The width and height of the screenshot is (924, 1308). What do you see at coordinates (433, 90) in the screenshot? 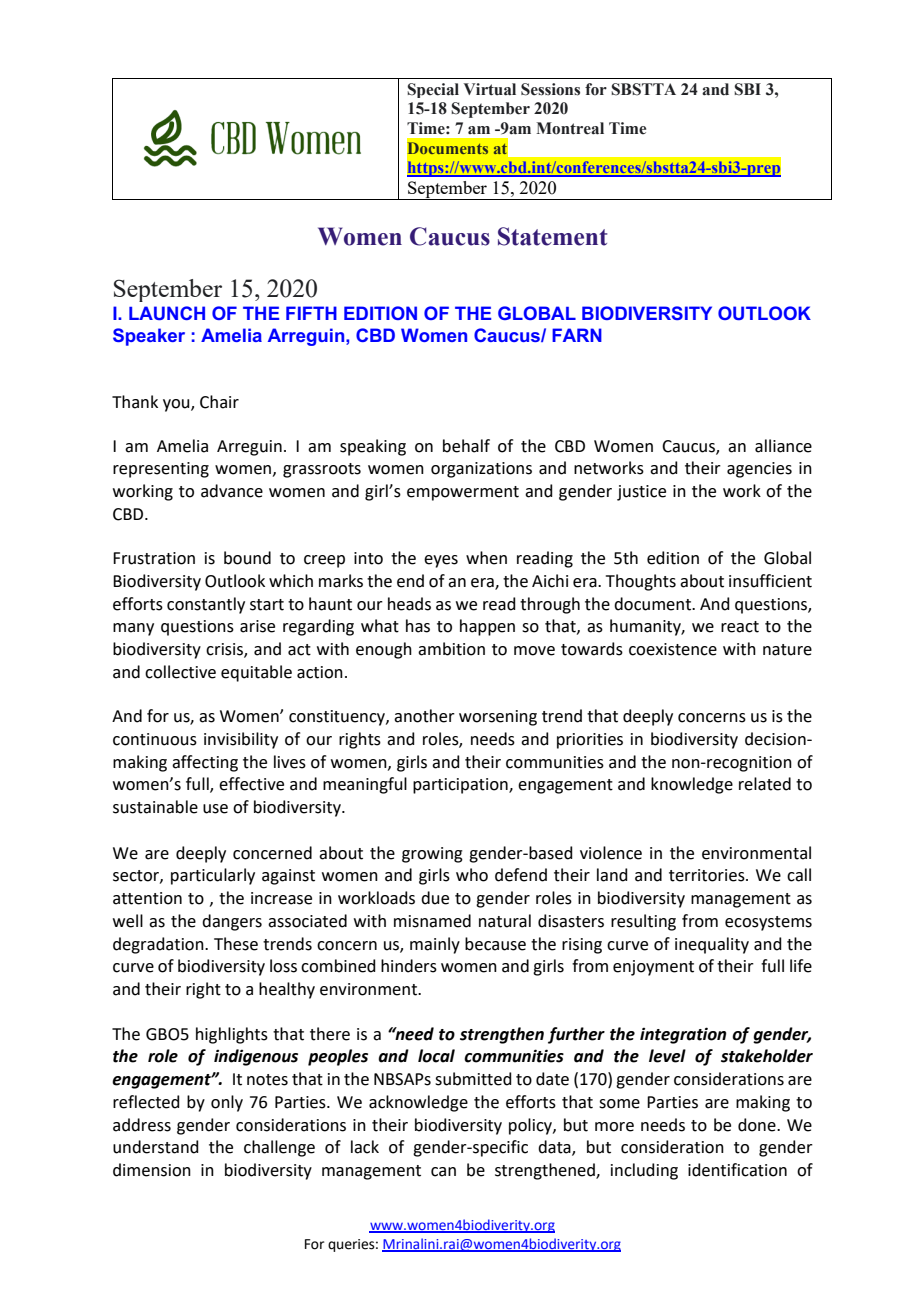
I see `Special` at bounding box center [433, 90].
